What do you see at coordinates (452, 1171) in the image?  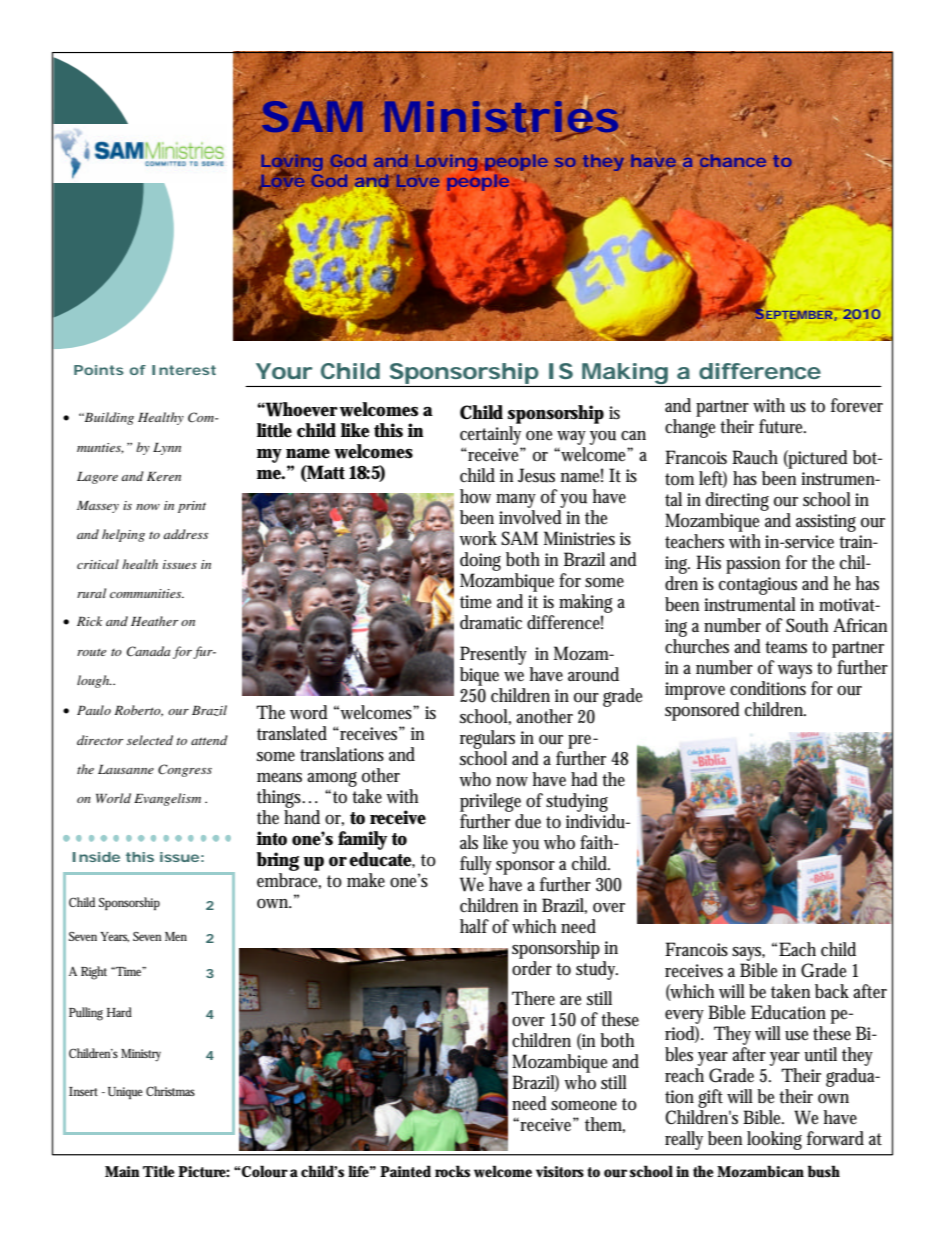 I see `rocks` at bounding box center [452, 1171].
